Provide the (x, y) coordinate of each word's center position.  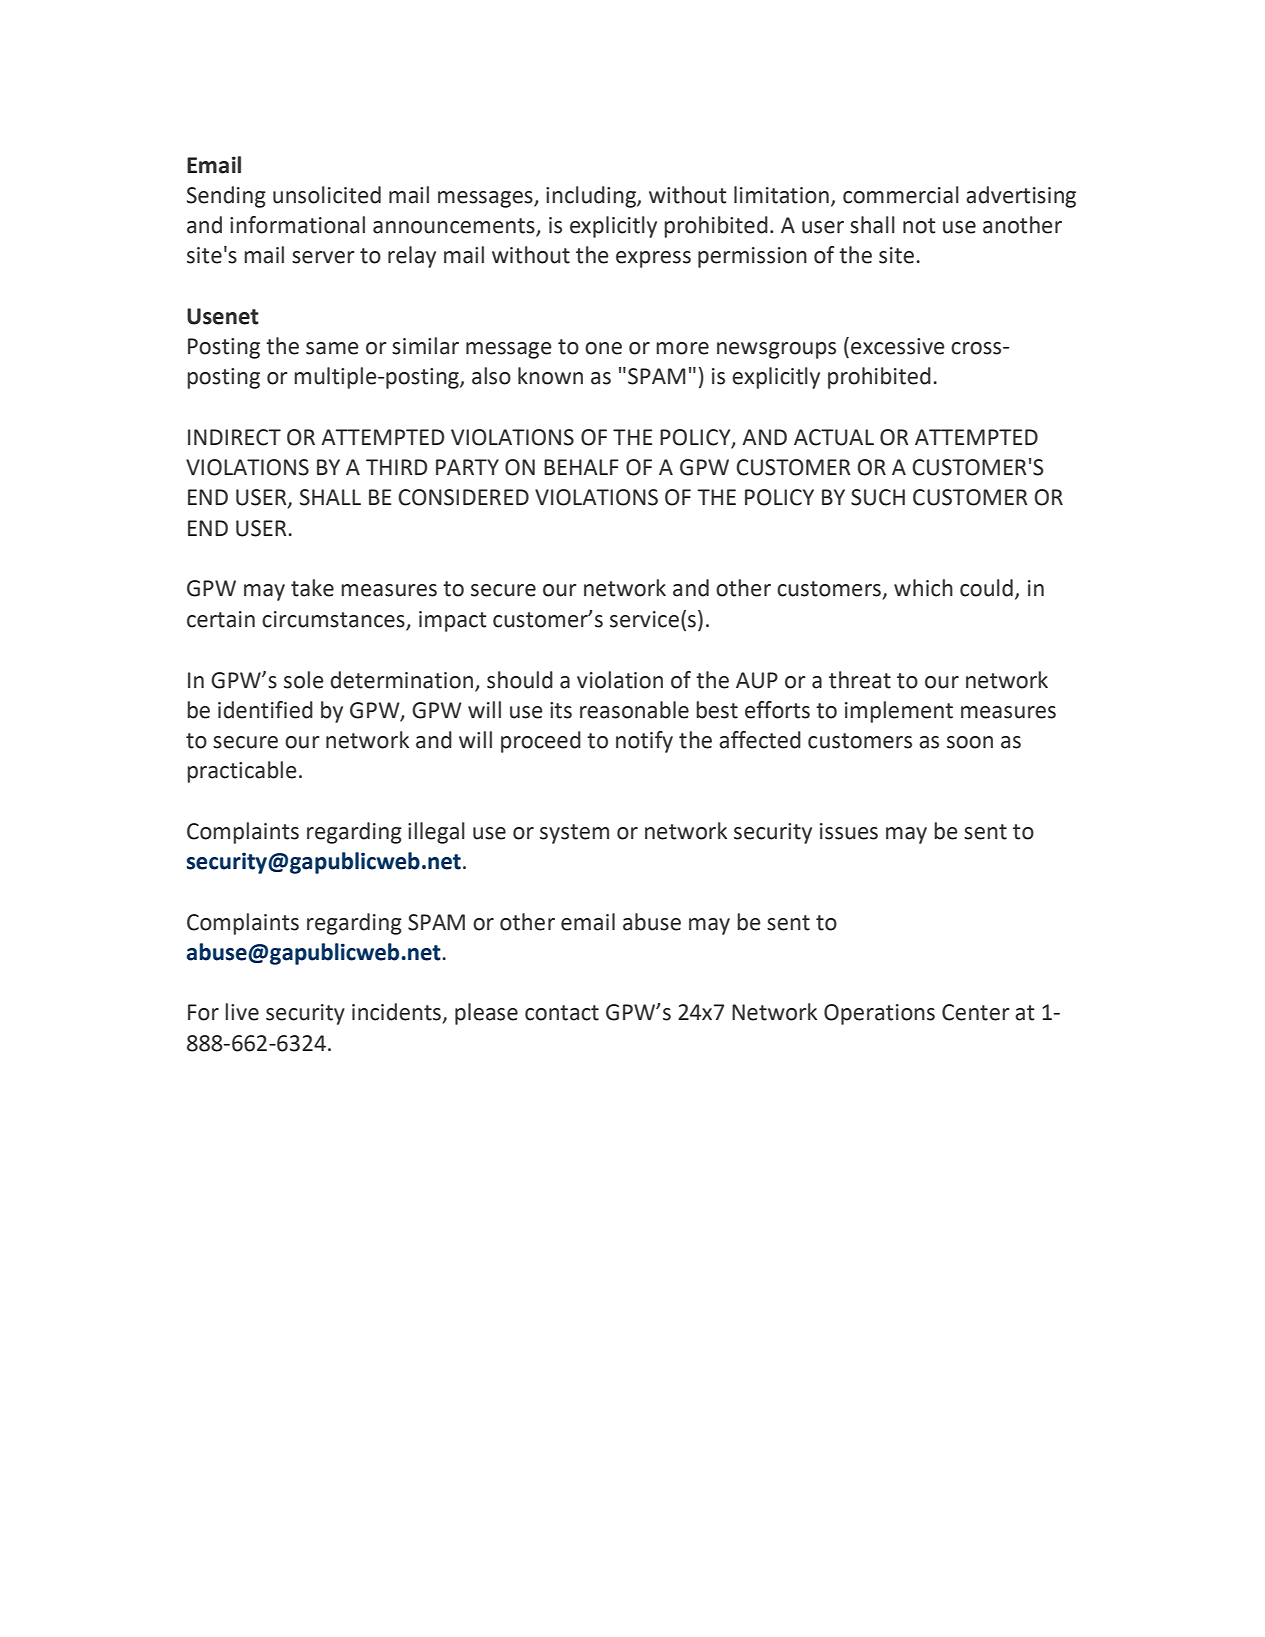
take (312, 588)
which (923, 588)
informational (297, 225)
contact (562, 1013)
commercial (901, 195)
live (242, 1012)
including (592, 197)
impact (452, 621)
